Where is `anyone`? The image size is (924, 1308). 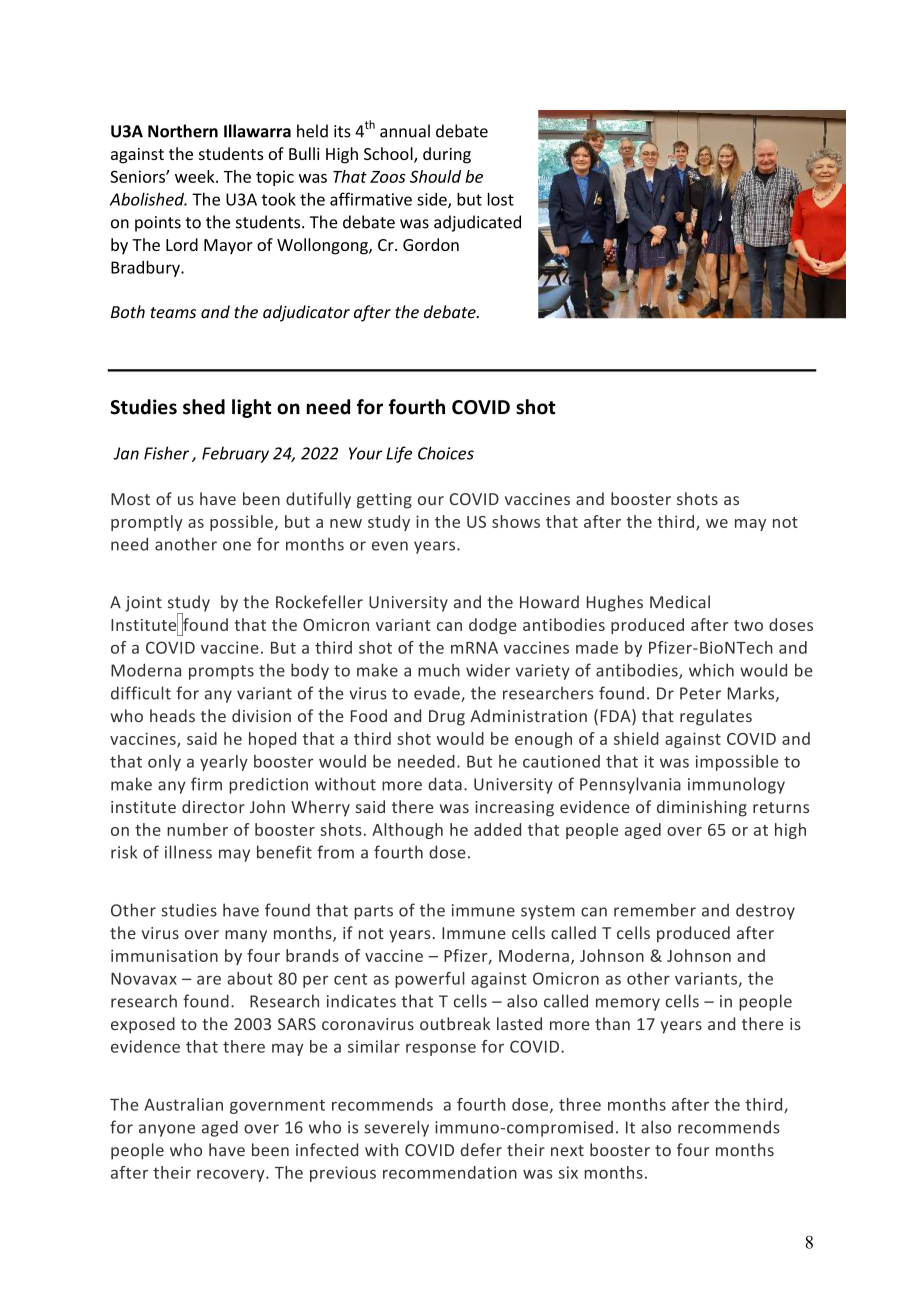
anyone is located at coordinates (167, 1130).
